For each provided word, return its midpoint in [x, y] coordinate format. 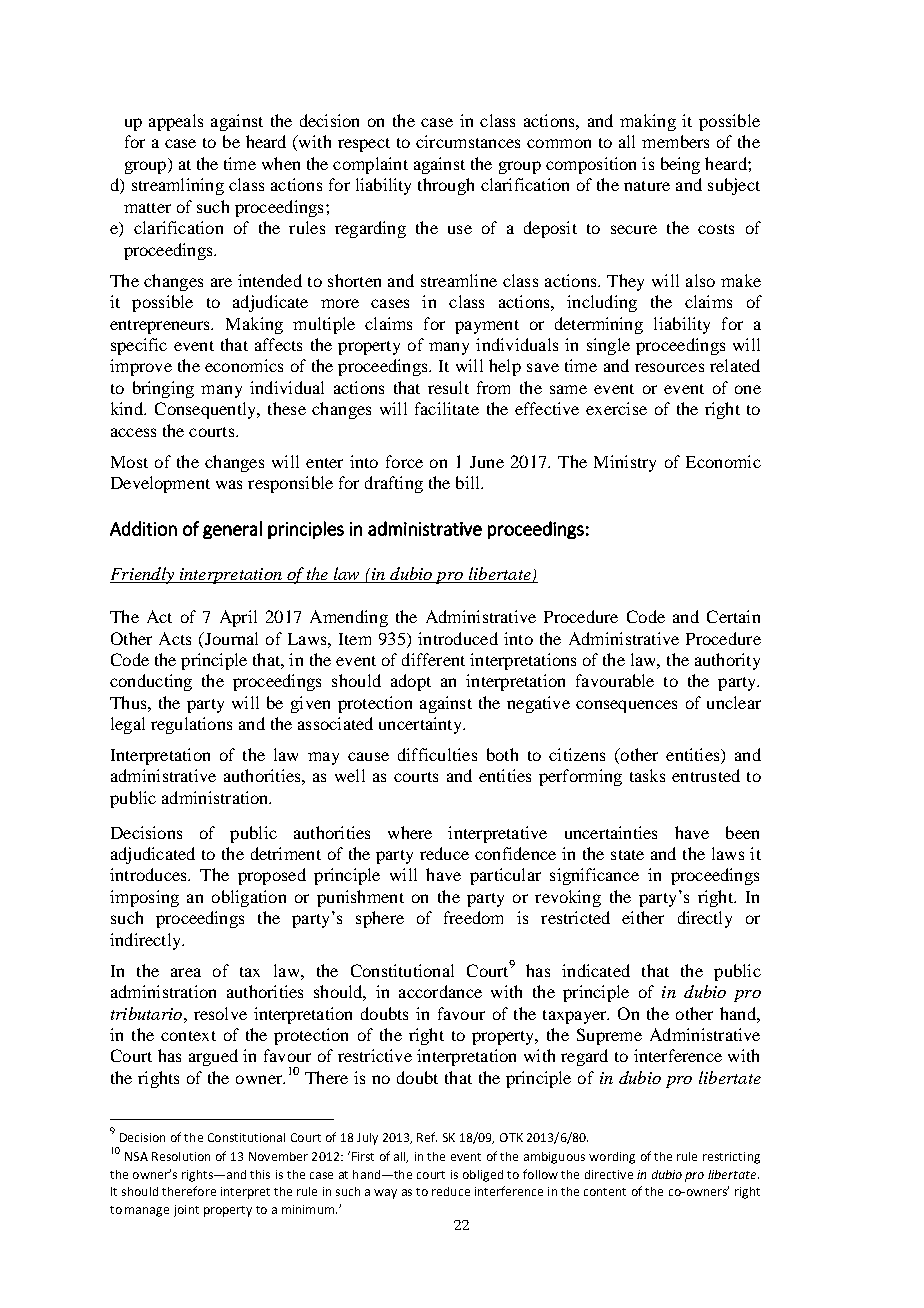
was [229, 484]
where [410, 832]
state [627, 855]
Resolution [181, 1156]
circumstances [468, 141]
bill [469, 482]
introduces [149, 874]
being [680, 165]
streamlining [178, 186]
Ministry [625, 463]
